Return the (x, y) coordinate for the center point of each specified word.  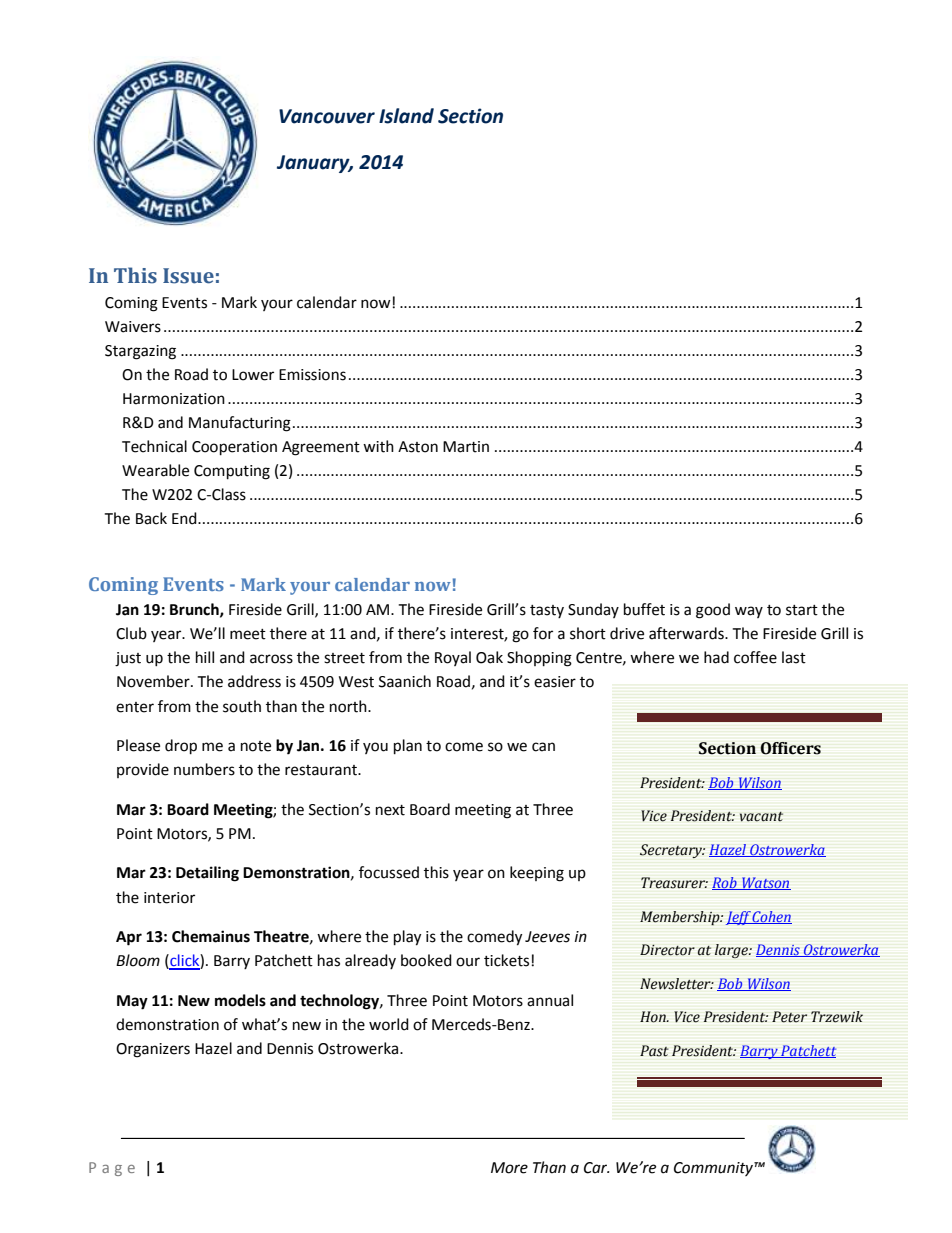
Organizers (153, 1050)
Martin (466, 447)
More (509, 1168)
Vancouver (327, 116)
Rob (725, 883)
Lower (253, 375)
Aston (418, 447)
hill (205, 657)
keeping (537, 874)
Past (654, 1051)
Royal (453, 658)
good (713, 611)
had (716, 657)
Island (406, 116)
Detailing (207, 874)
